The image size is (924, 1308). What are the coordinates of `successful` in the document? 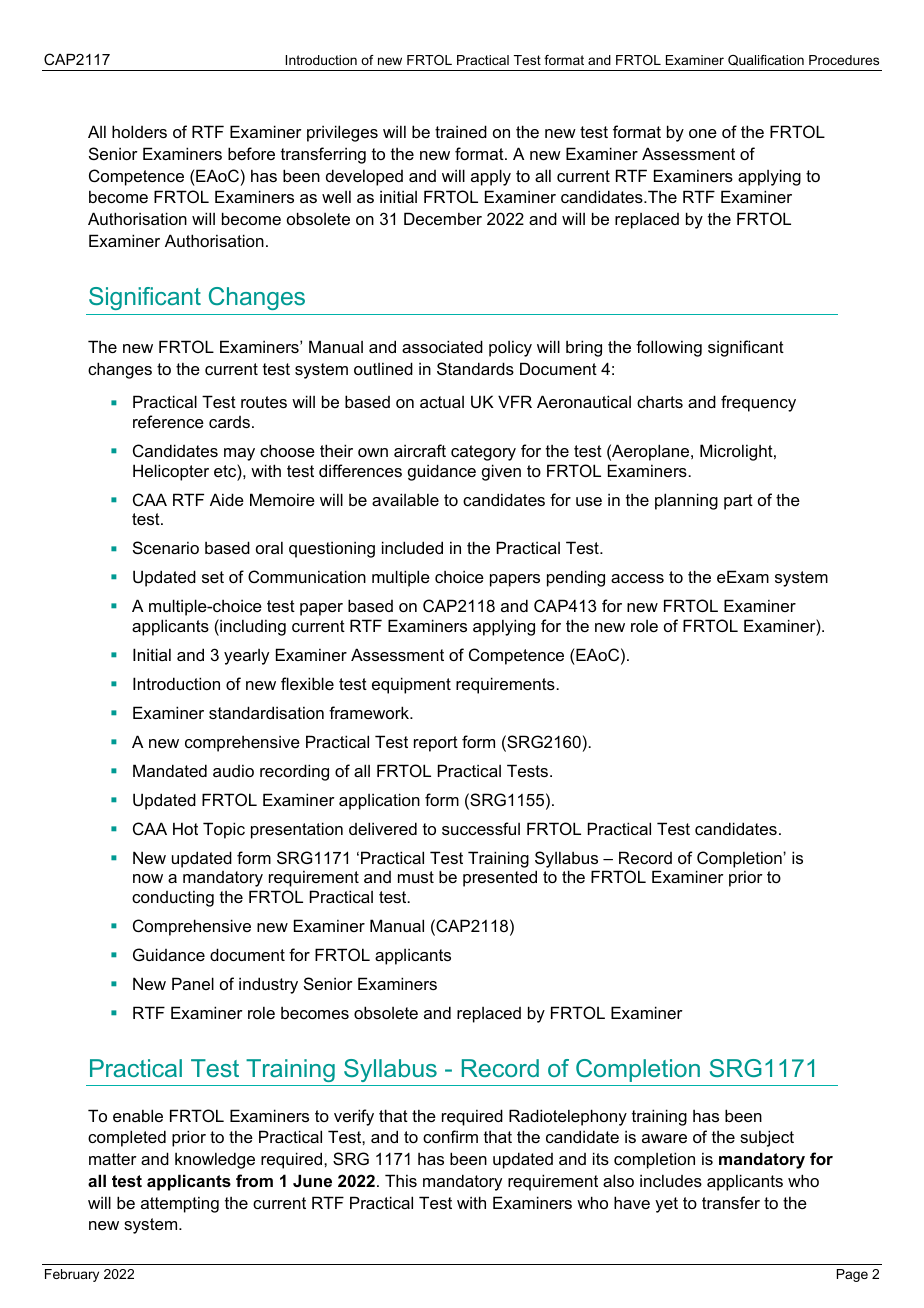 It's located at (481, 828).
